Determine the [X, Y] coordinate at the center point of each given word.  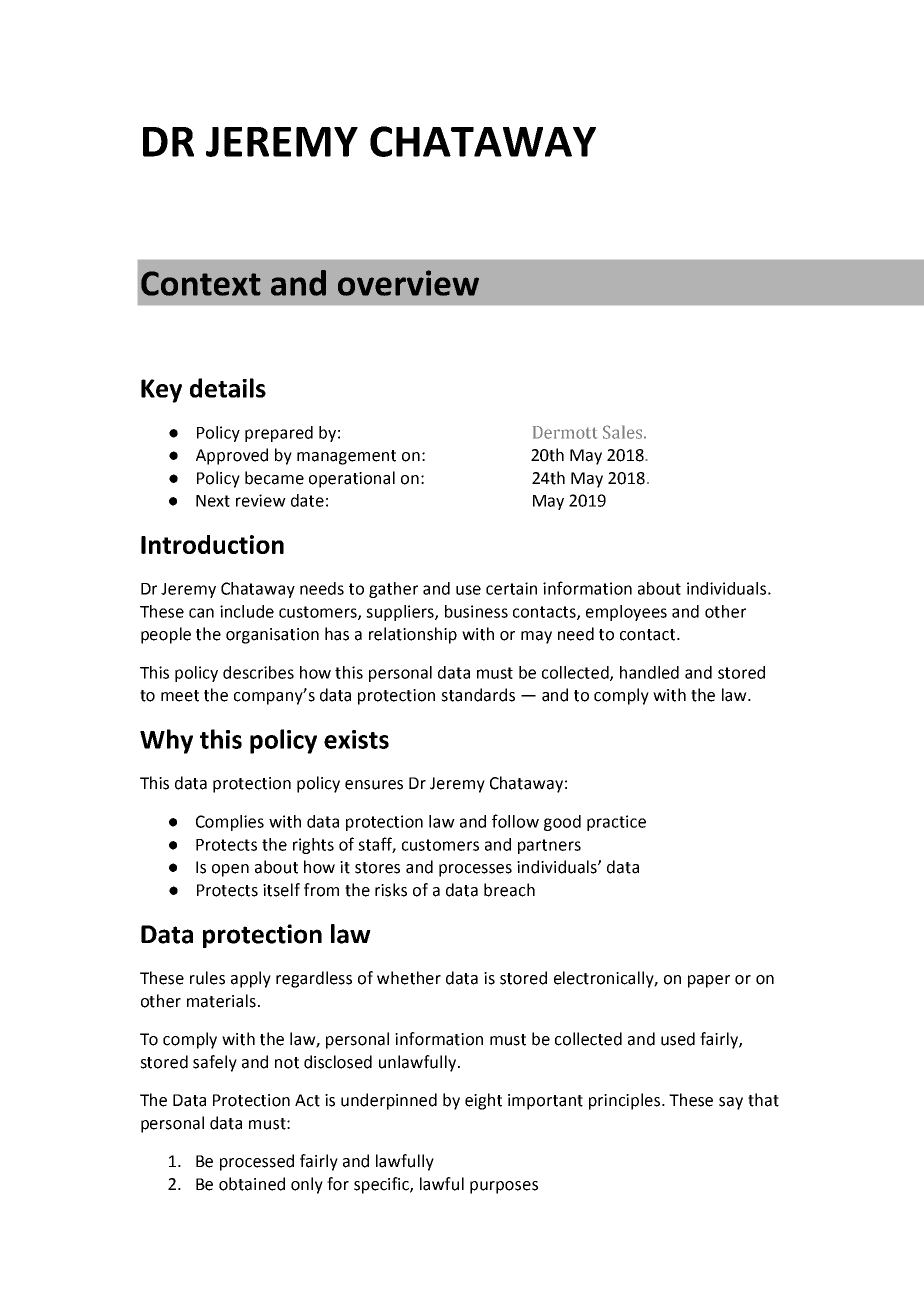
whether [409, 978]
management [346, 457]
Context [201, 283]
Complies [230, 823]
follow [515, 821]
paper [709, 981]
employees [626, 613]
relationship [413, 635]
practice [616, 823]
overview [408, 283]
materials [221, 1001]
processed [257, 1162]
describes [258, 672]
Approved [232, 456]
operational [352, 479]
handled [649, 672]
